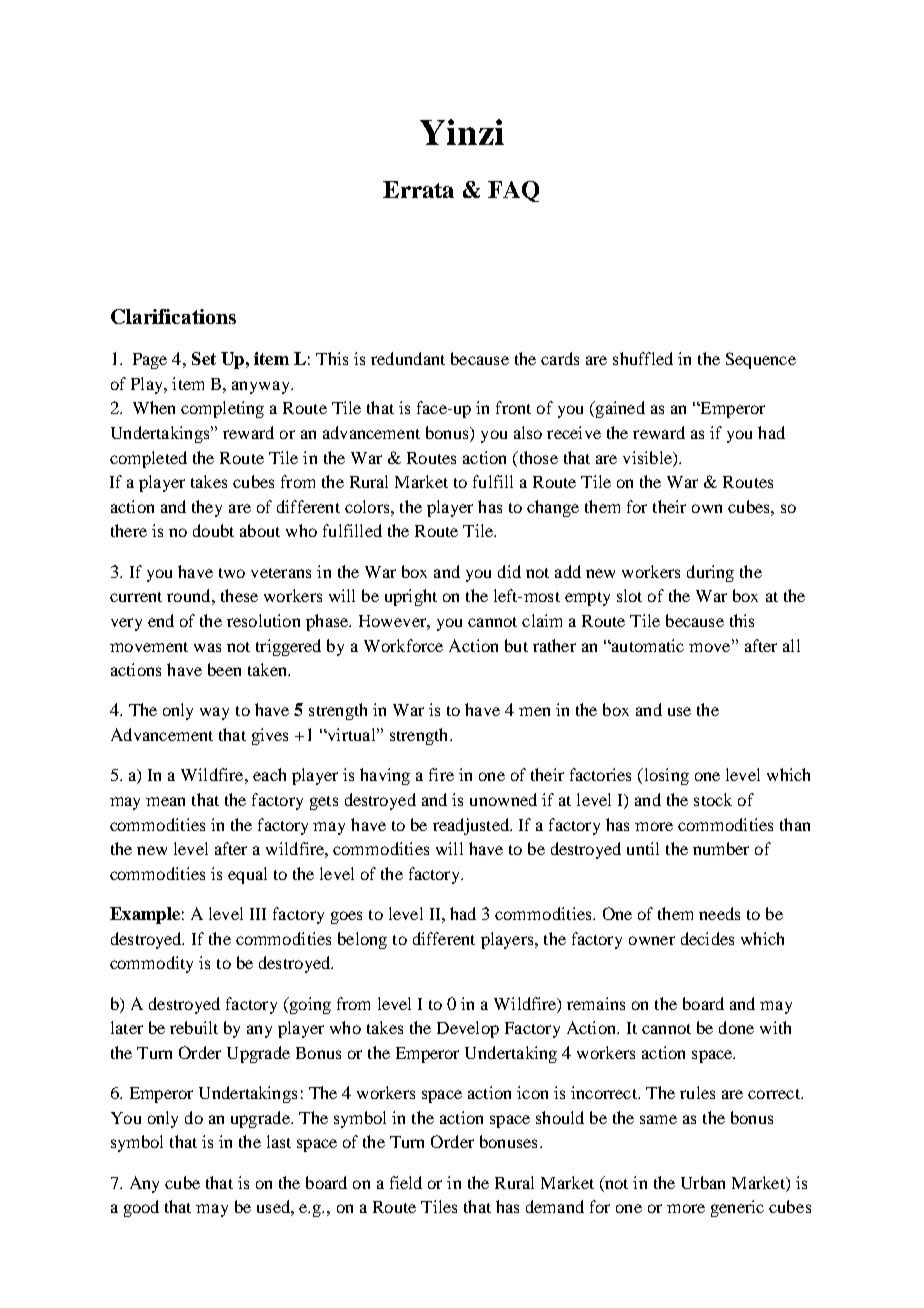 The width and height of the document is (924, 1308). I want to click on readjusted, so click(472, 826).
